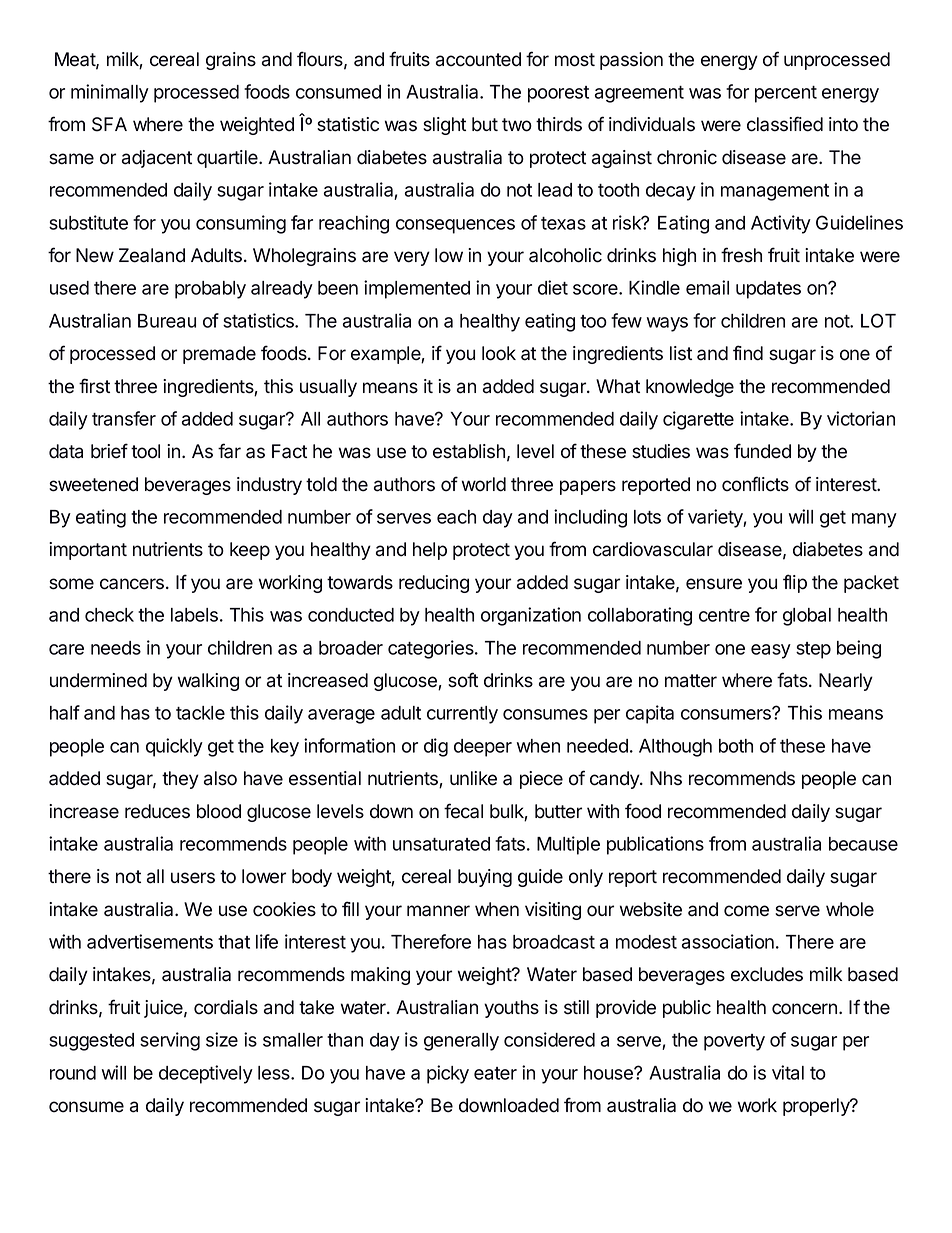 The width and height of the page is (952, 1233). What do you see at coordinates (786, 94) in the page?
I see `percent` at bounding box center [786, 94].
